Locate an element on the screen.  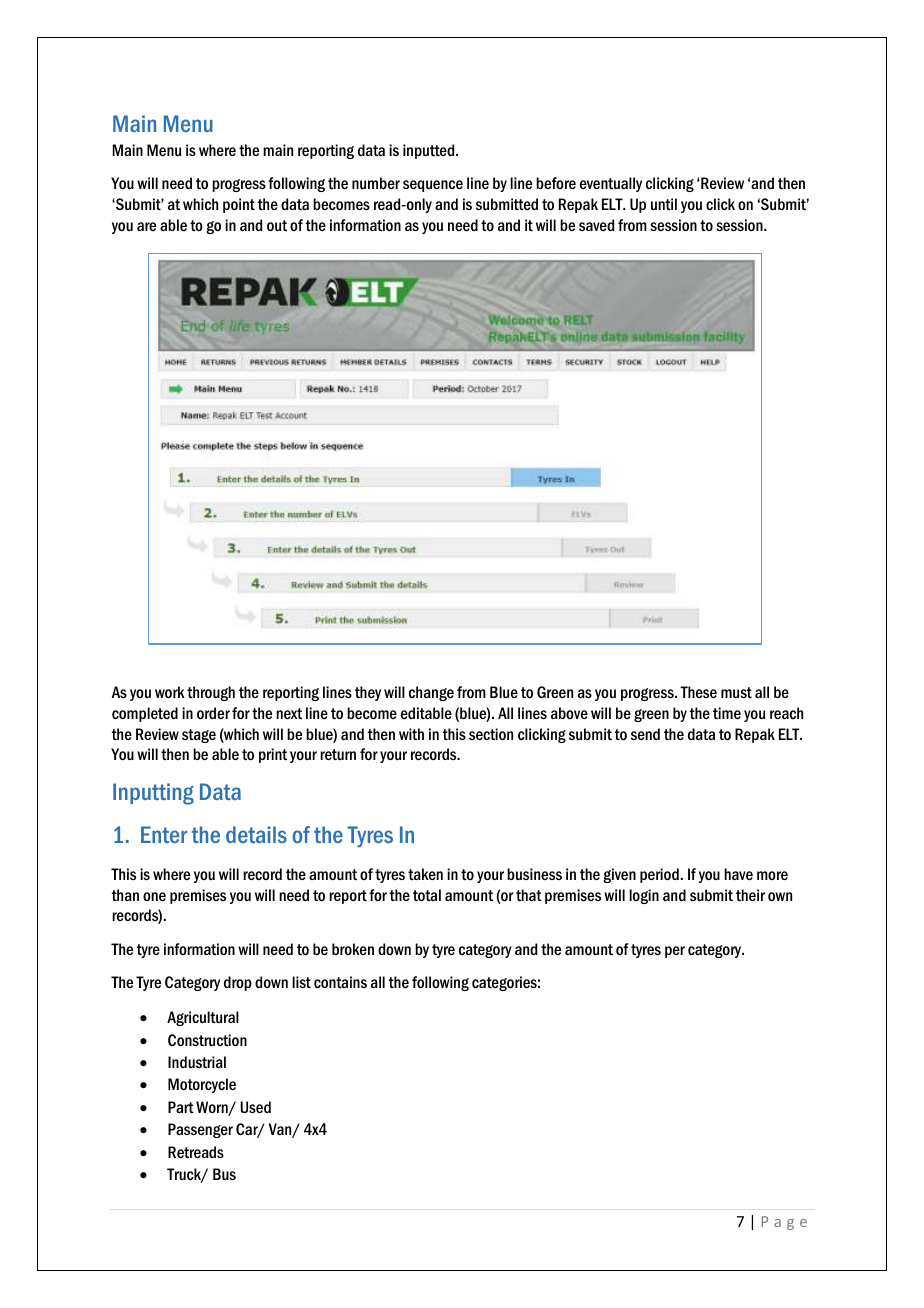
contains is located at coordinates (340, 982).
